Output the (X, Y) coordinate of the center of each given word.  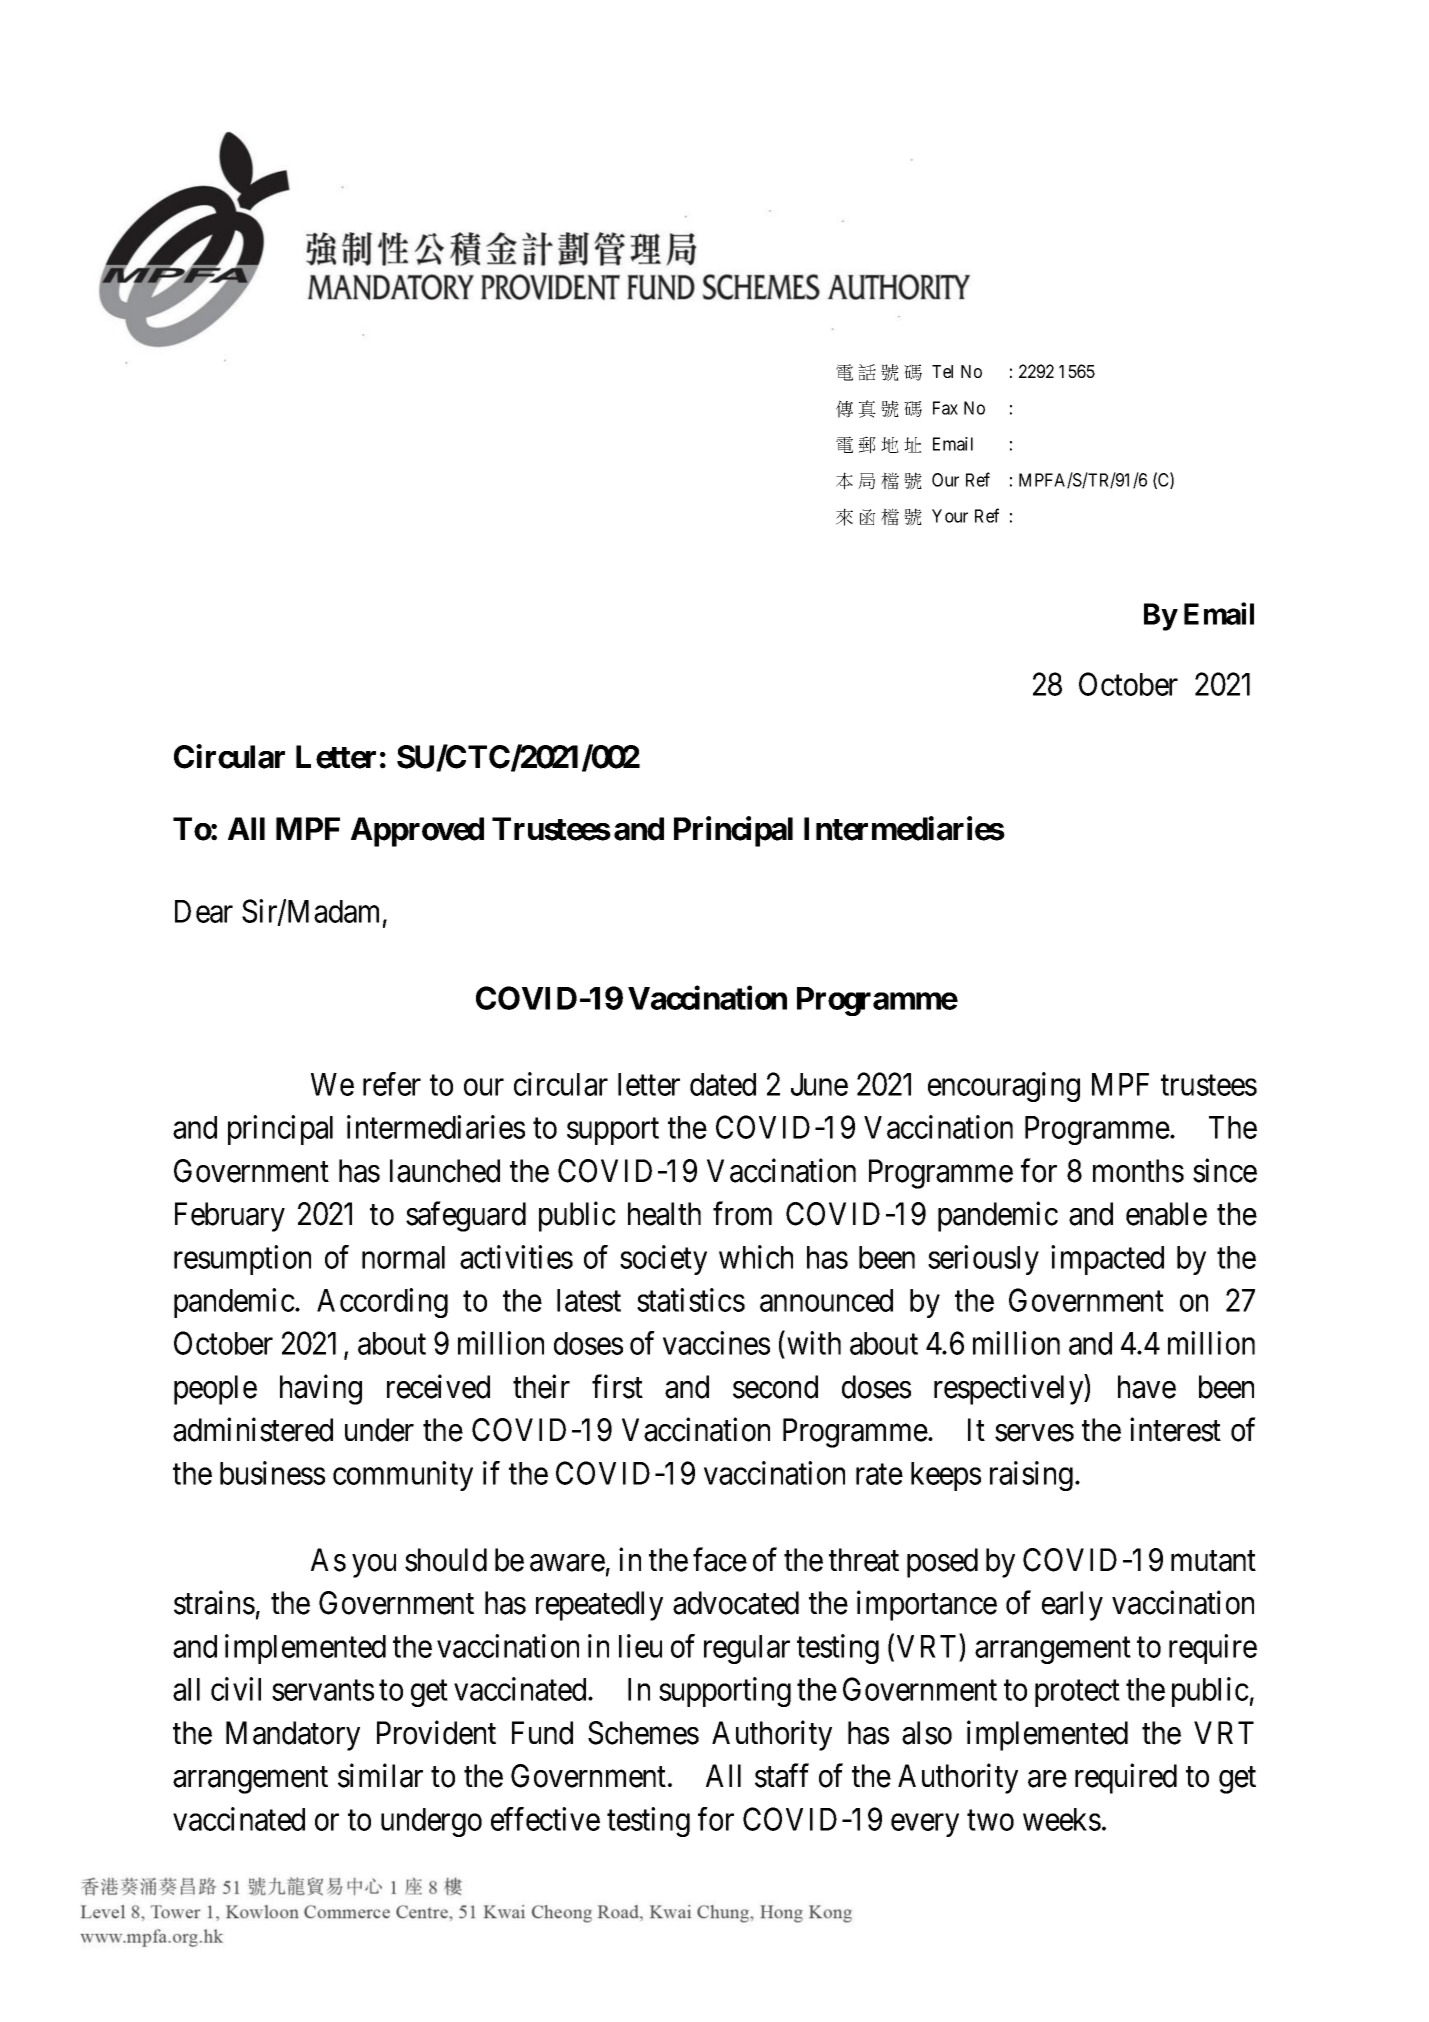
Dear (204, 911)
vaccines (716, 1343)
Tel (942, 371)
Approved (417, 832)
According (382, 1303)
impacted (1107, 1260)
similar (380, 1776)
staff (782, 1776)
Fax (945, 408)
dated (723, 1084)
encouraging (1004, 1087)
